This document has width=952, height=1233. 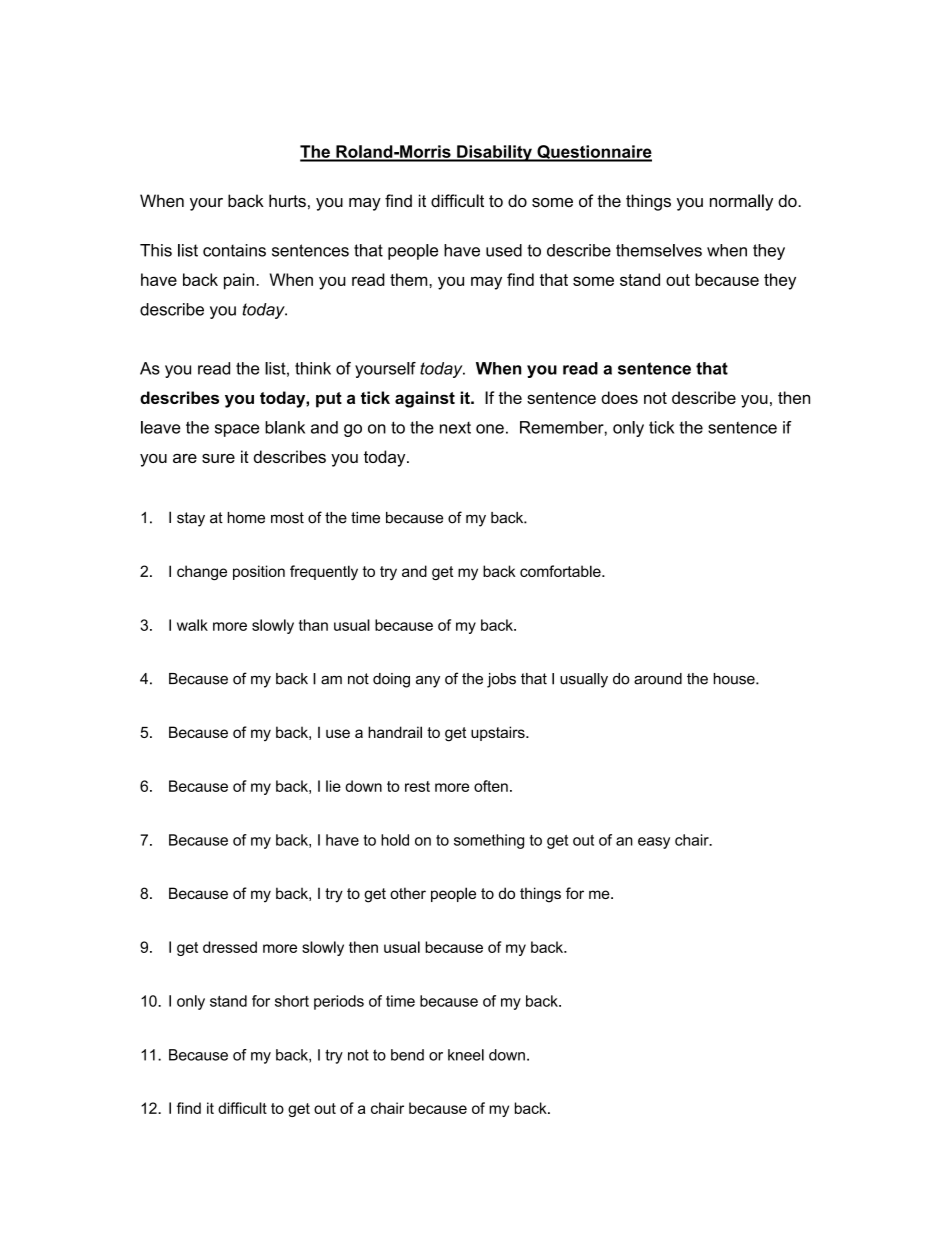 What do you see at coordinates (239, 281) in the document?
I see `pain` at bounding box center [239, 281].
